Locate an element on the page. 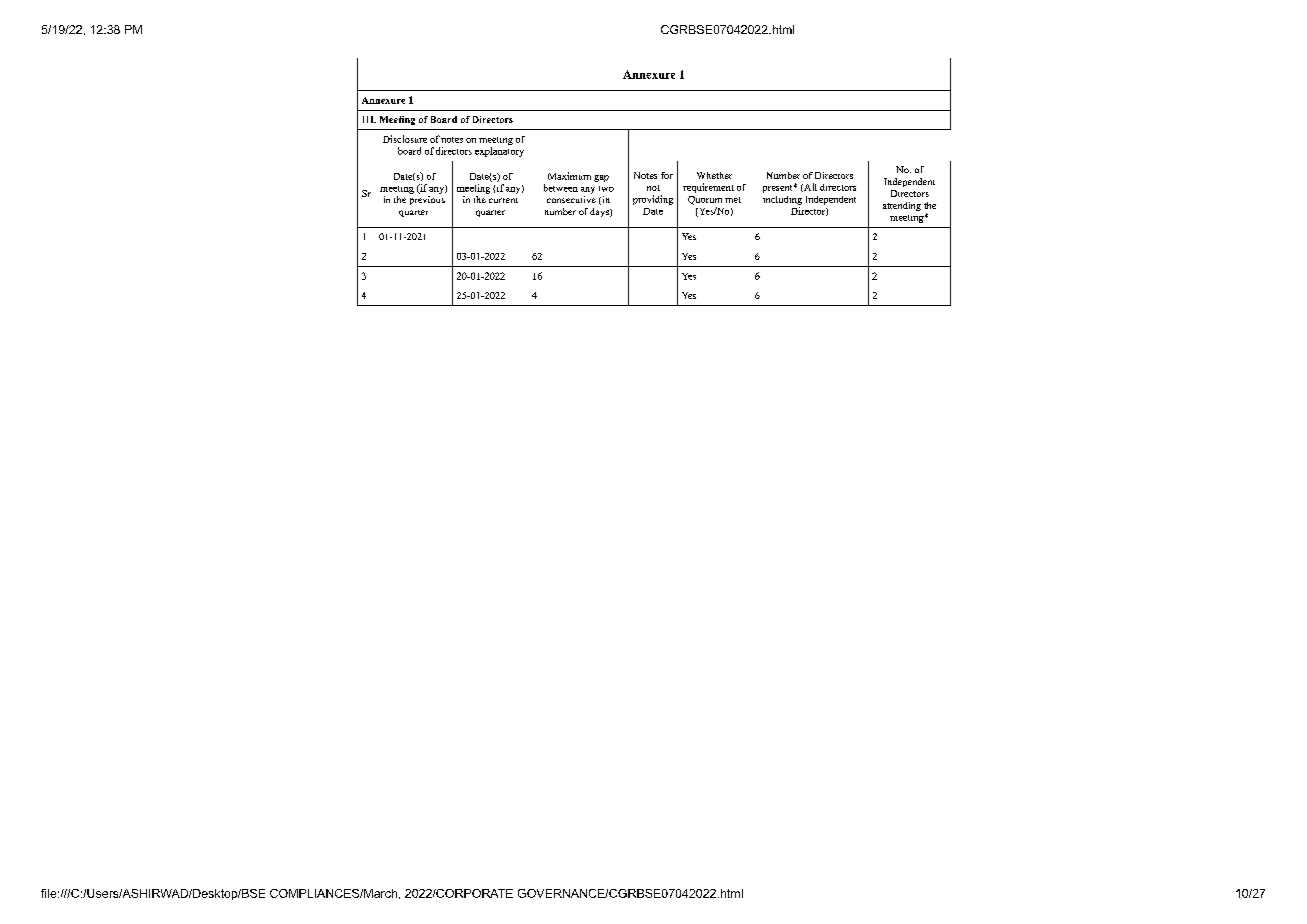 Image resolution: width=1307 pixels, height=924 pixels. previous is located at coordinates (427, 200).
